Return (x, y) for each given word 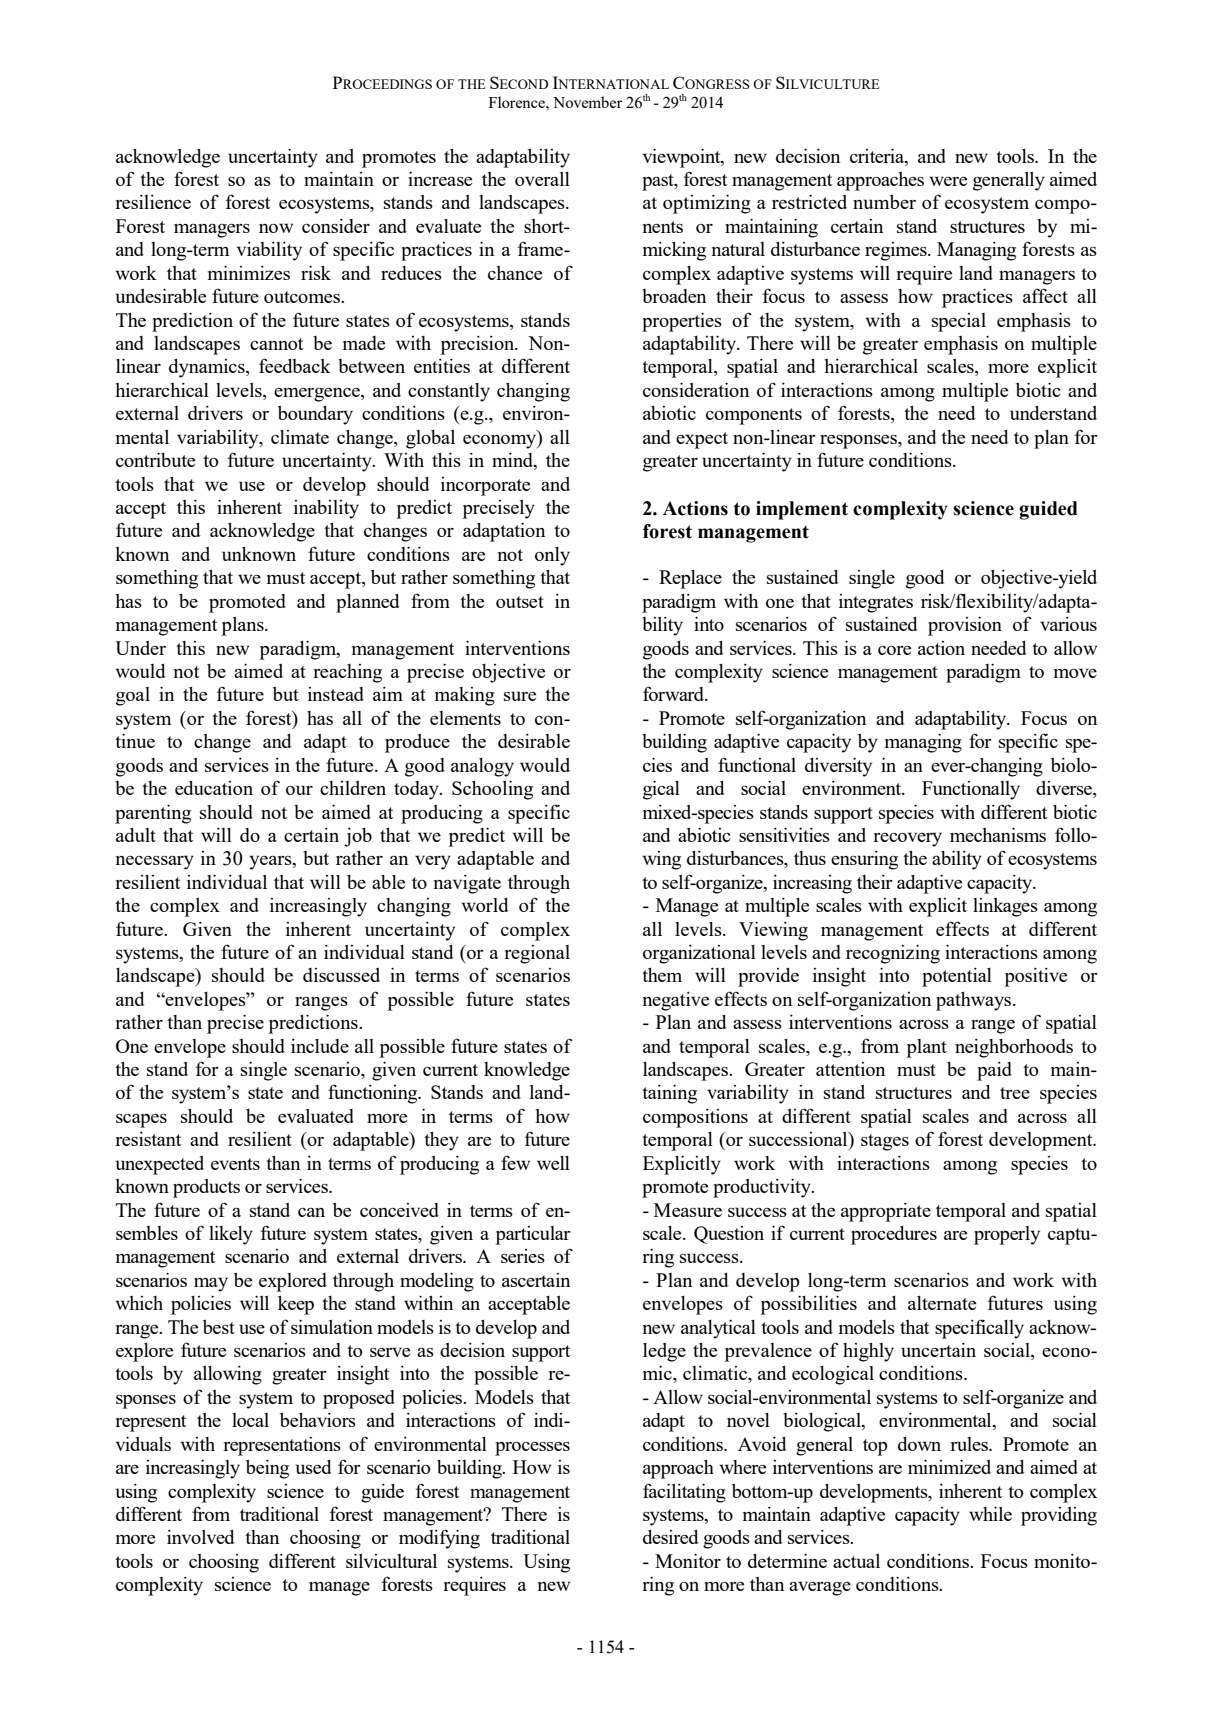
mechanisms (998, 834)
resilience (153, 202)
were (948, 181)
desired (671, 1537)
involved (201, 1537)
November (588, 102)
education (214, 788)
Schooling (492, 790)
